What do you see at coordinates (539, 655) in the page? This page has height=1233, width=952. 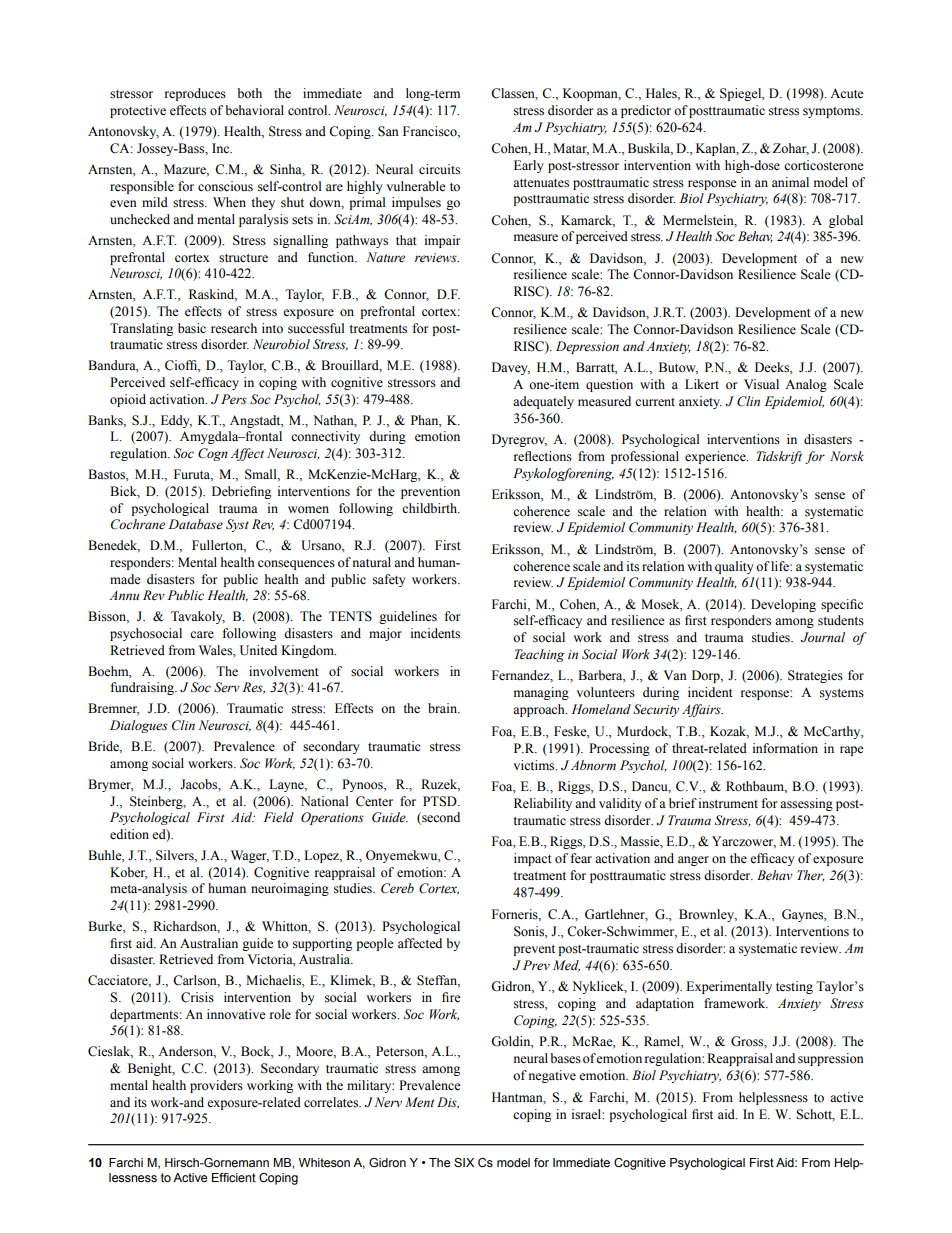 I see `Teaching` at bounding box center [539, 655].
